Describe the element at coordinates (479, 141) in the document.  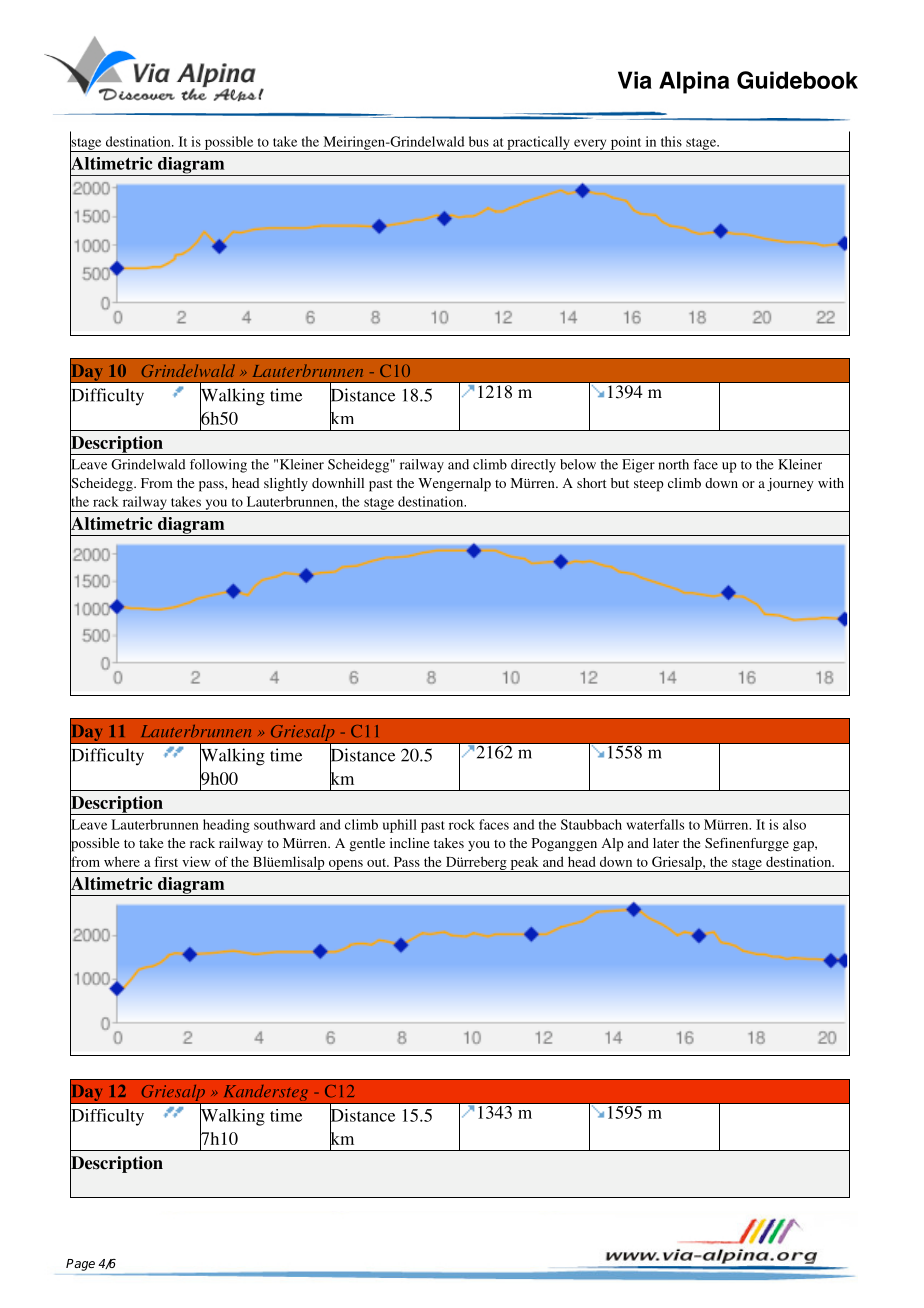
I see `bus` at that location.
